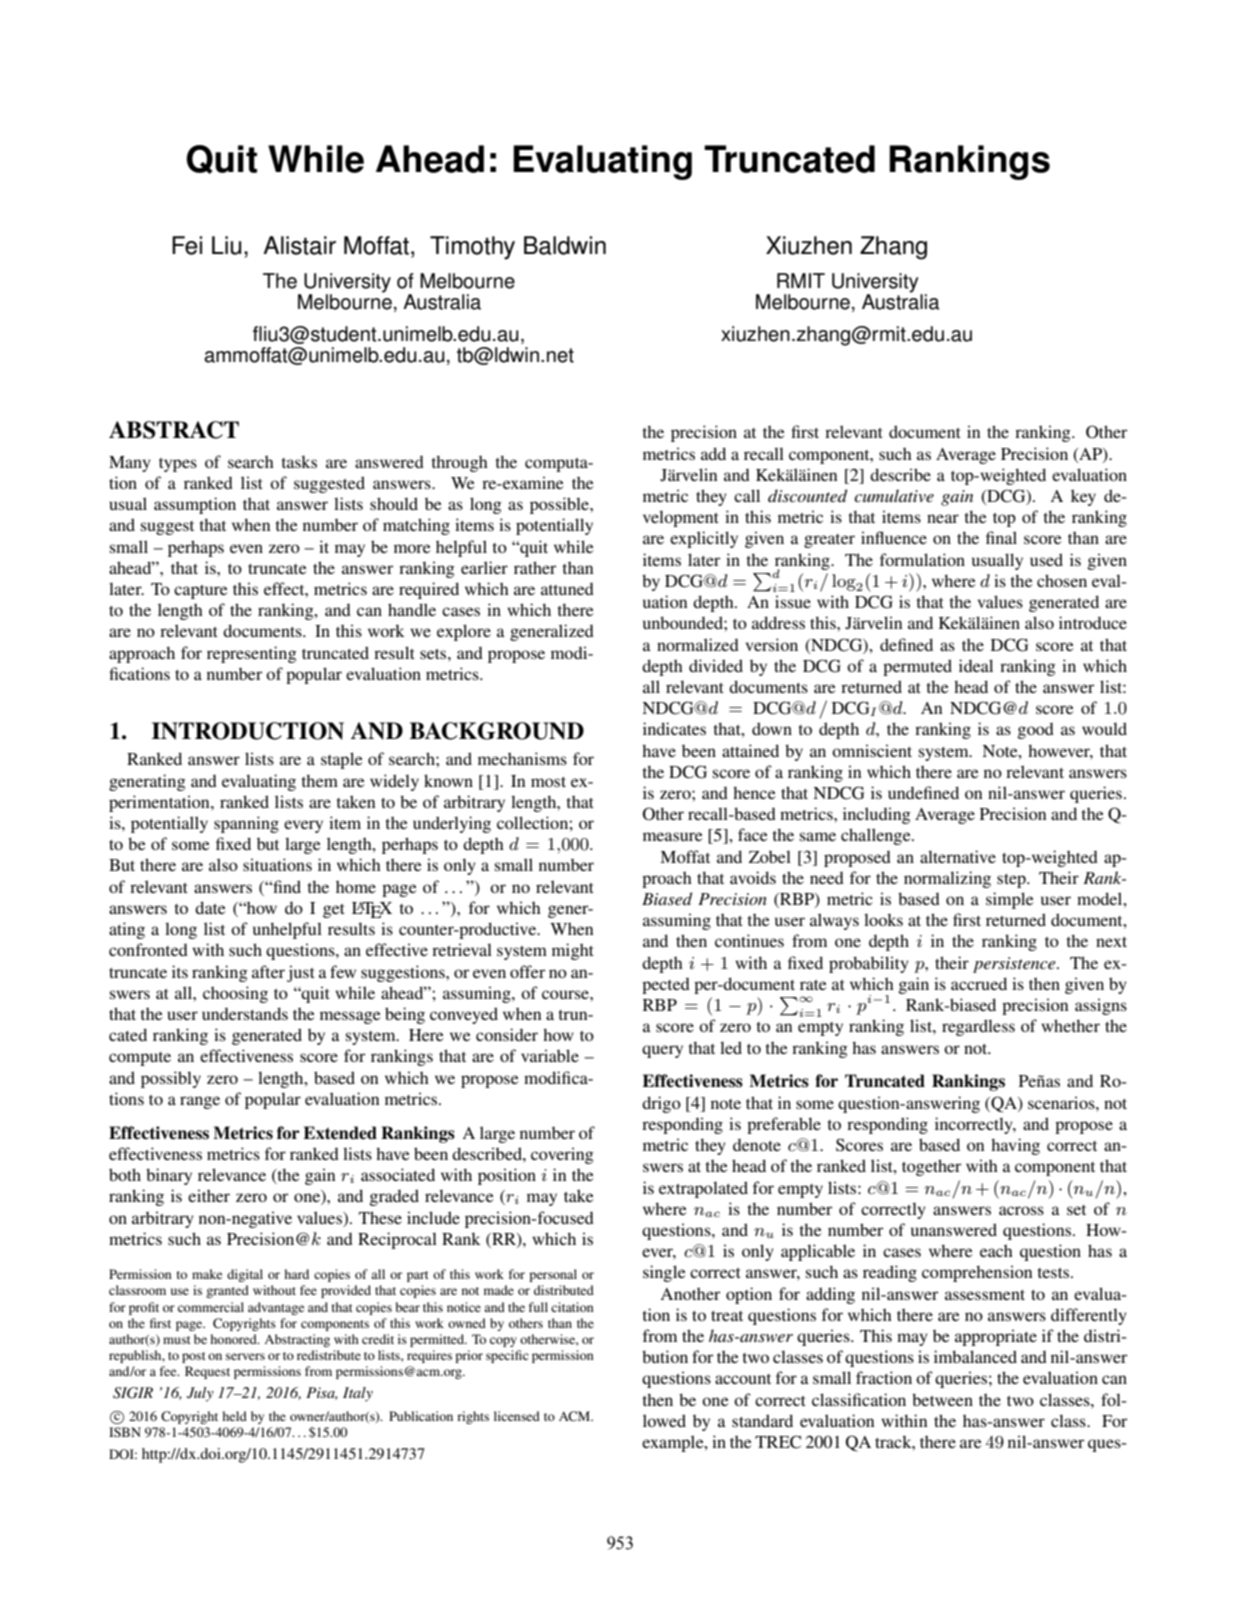 This screenshot has height=1606, width=1241. Describe the element at coordinates (978, 1027) in the screenshot. I see `regardless` at that location.
